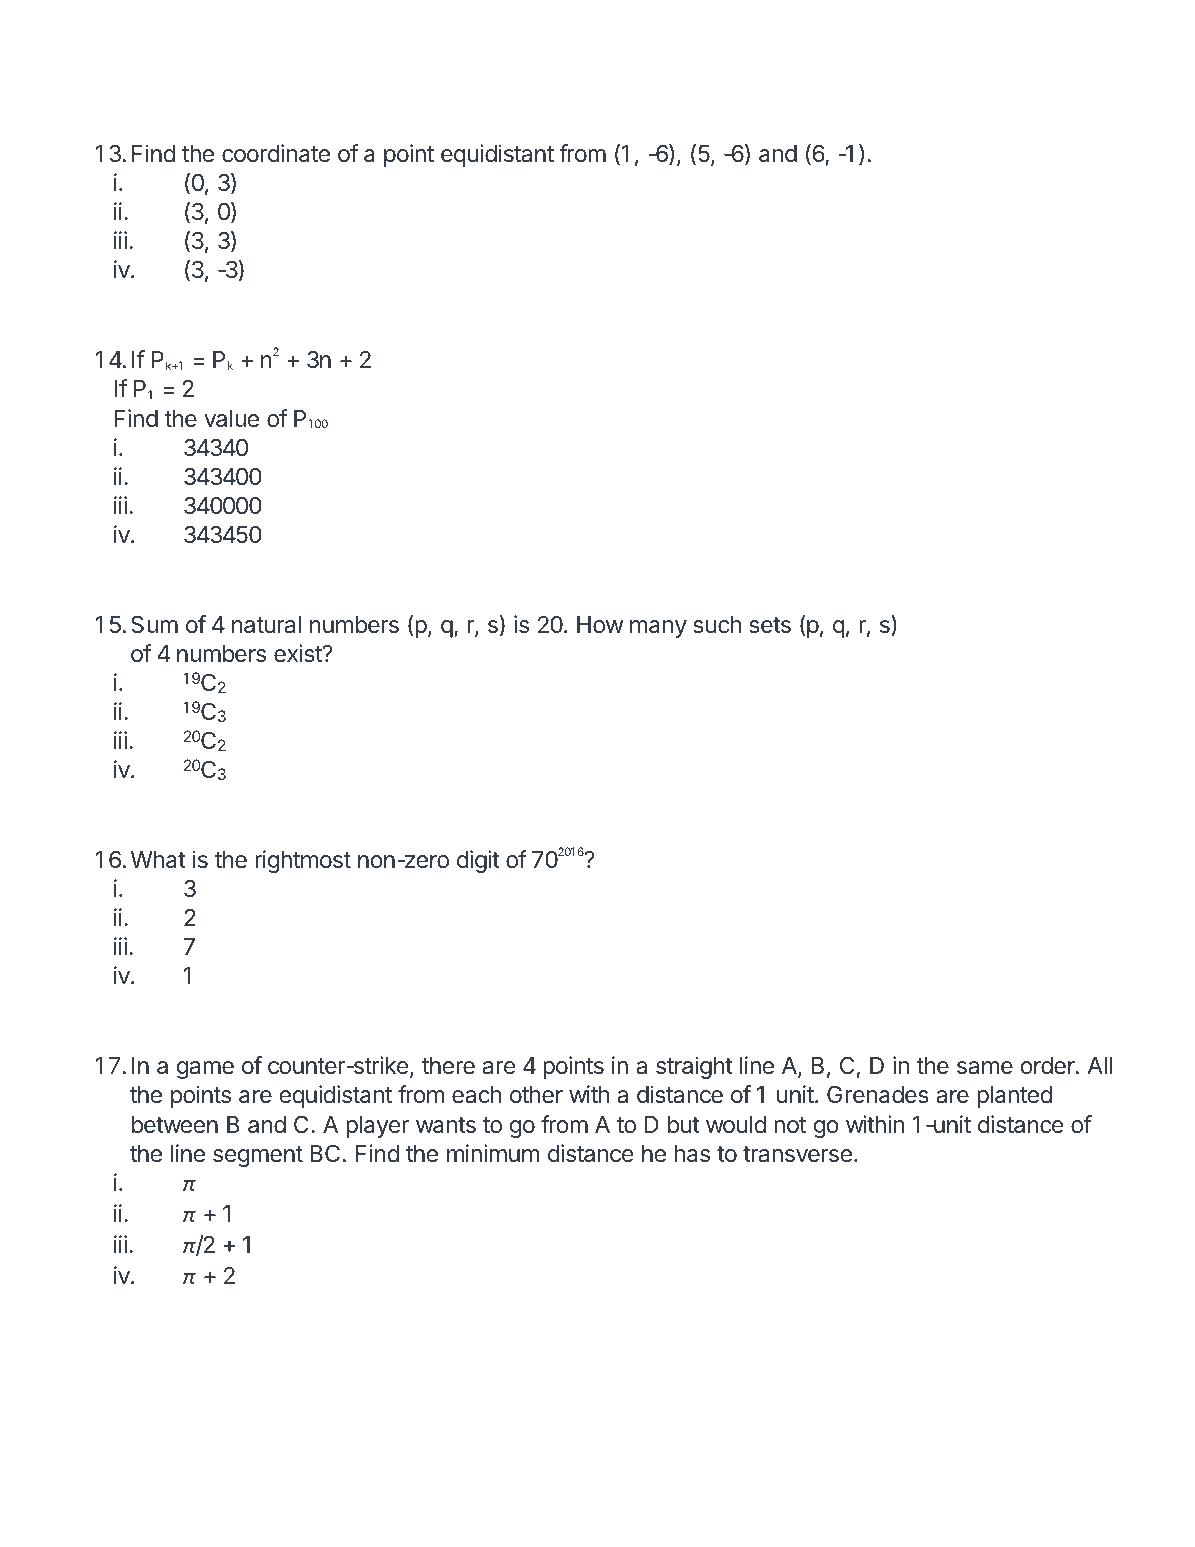 The image size is (1195, 1547). I want to click on sets, so click(770, 625).
